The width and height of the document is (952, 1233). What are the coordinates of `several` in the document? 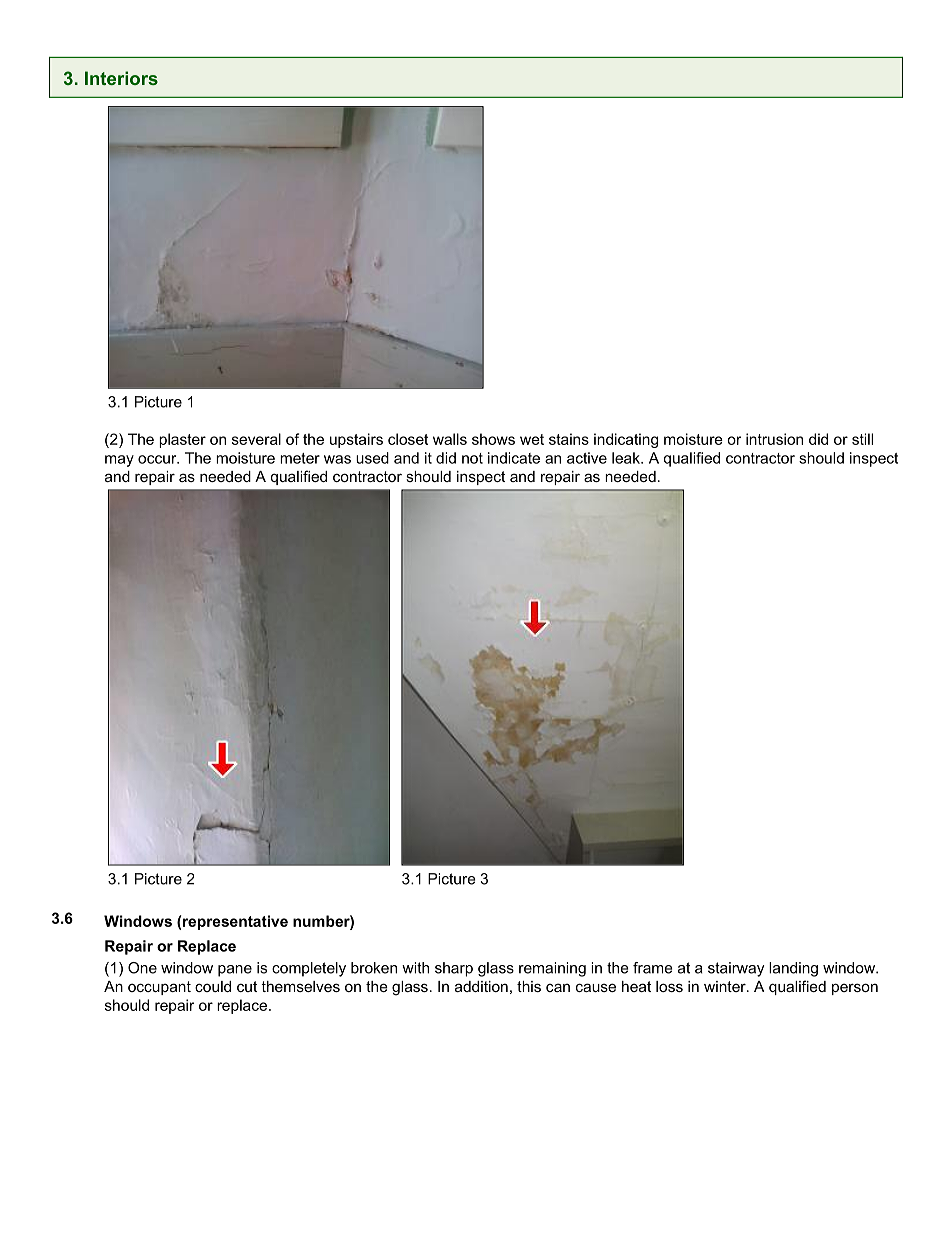 It's located at (256, 439).
